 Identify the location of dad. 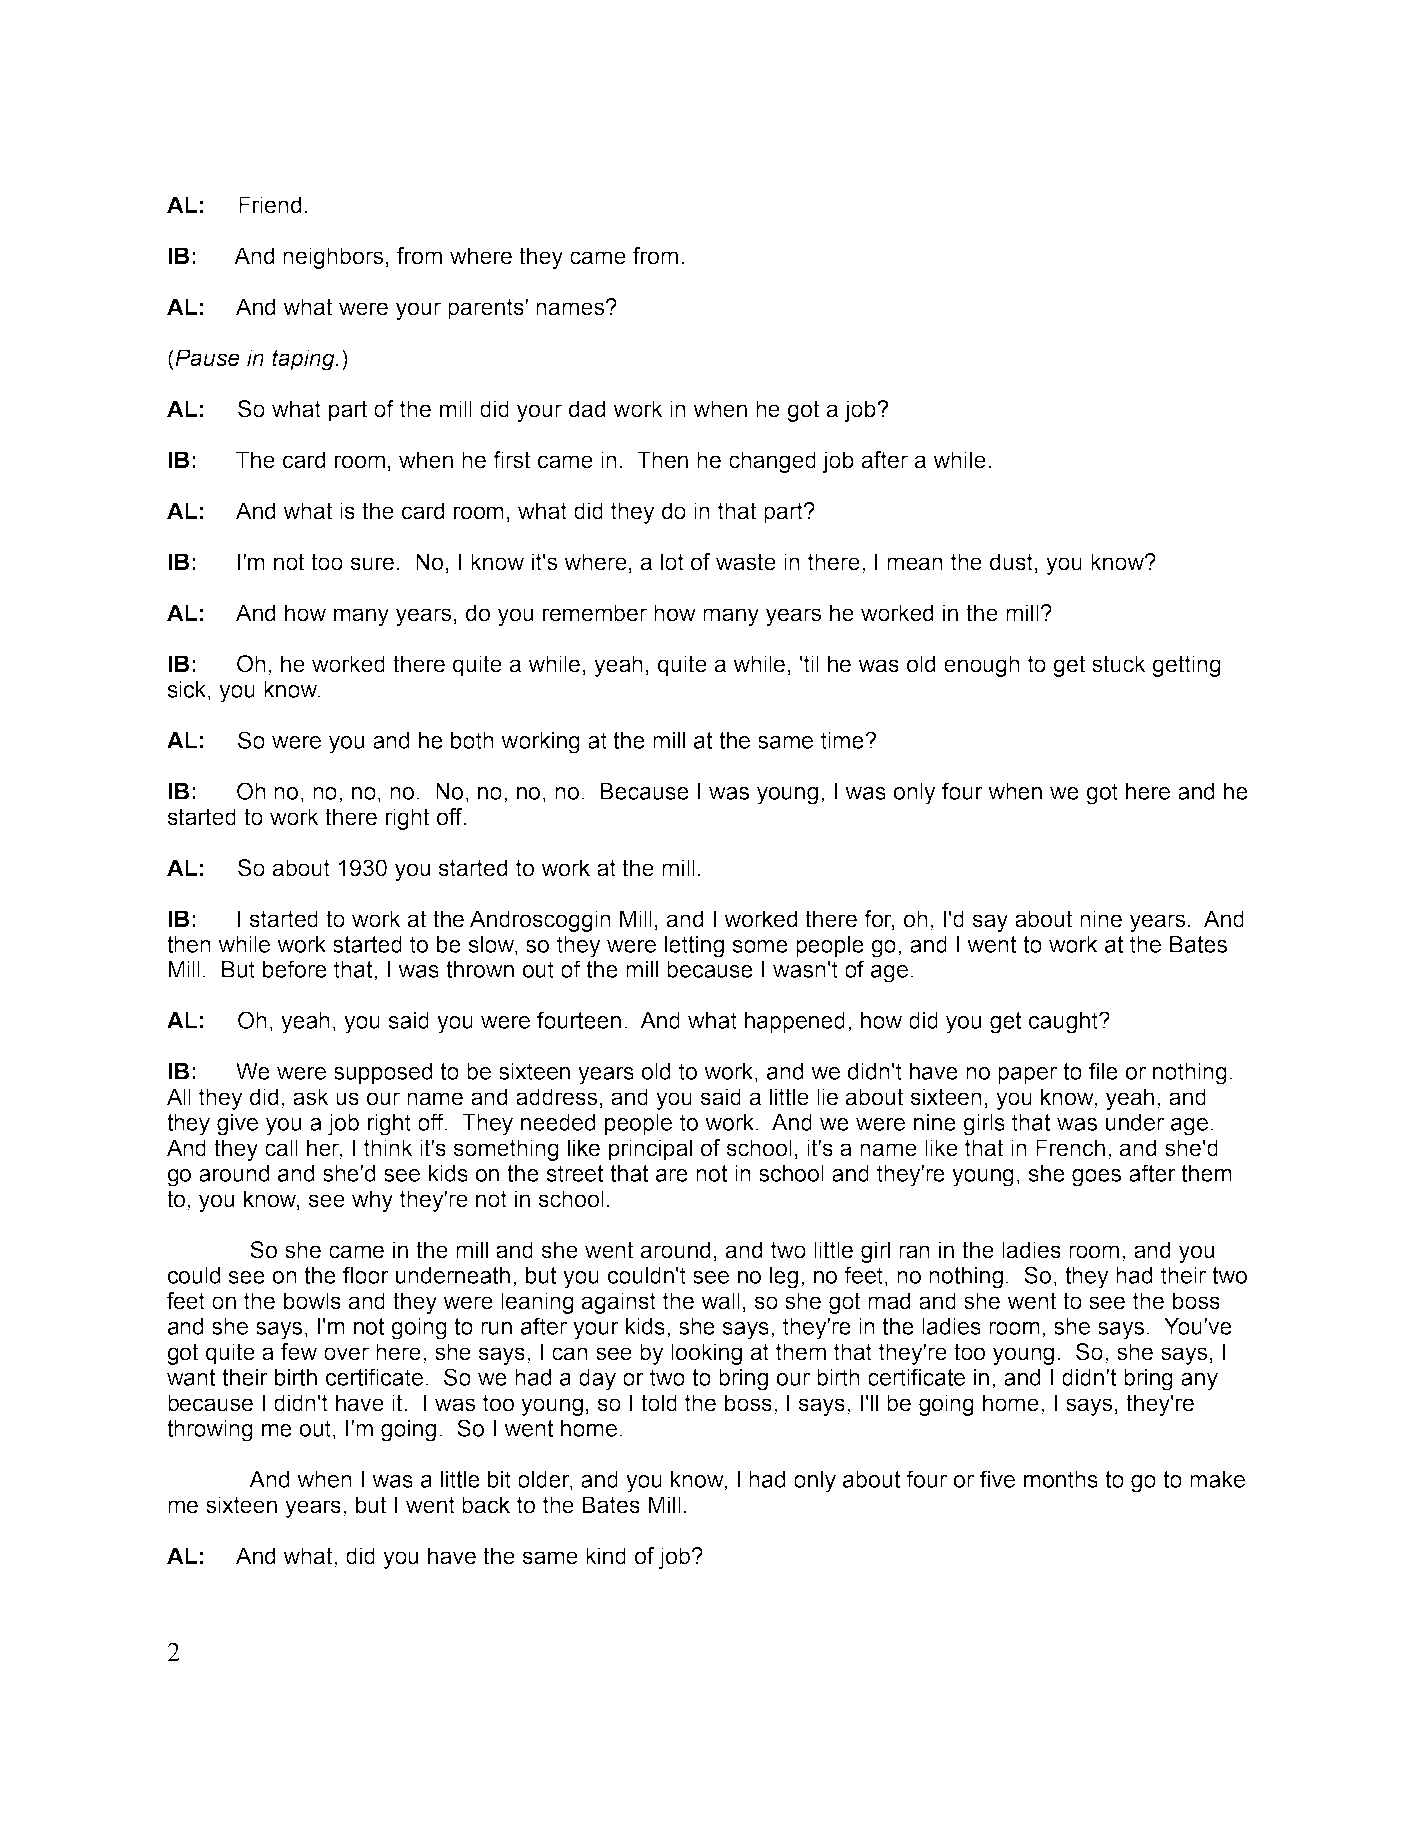
(587, 409).
